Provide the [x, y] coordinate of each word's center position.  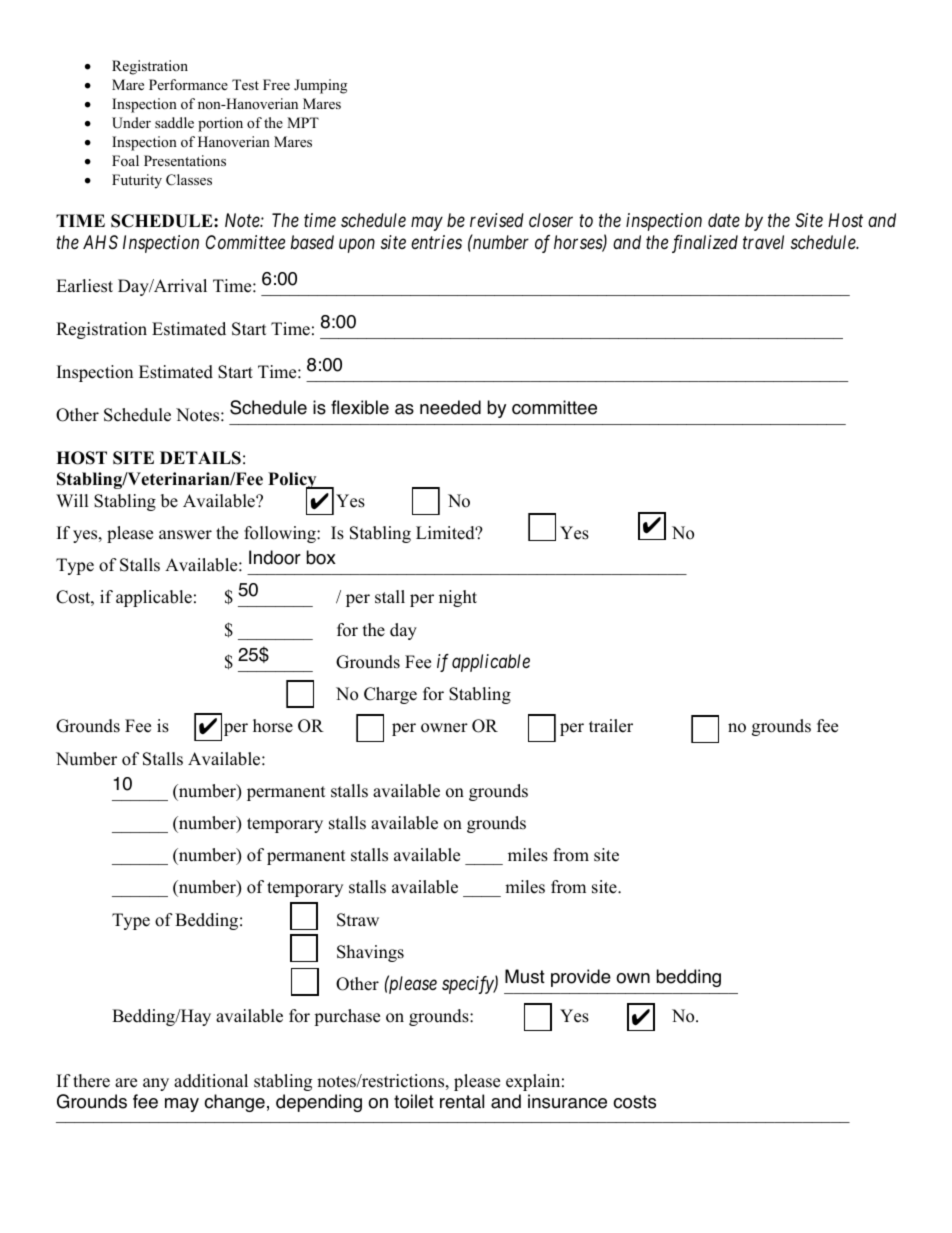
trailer [611, 726]
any [156, 1084]
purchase [347, 1017]
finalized [705, 244]
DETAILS [200, 458]
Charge [390, 695]
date [724, 220]
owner [444, 728]
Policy [293, 482]
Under [131, 123]
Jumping [320, 86]
